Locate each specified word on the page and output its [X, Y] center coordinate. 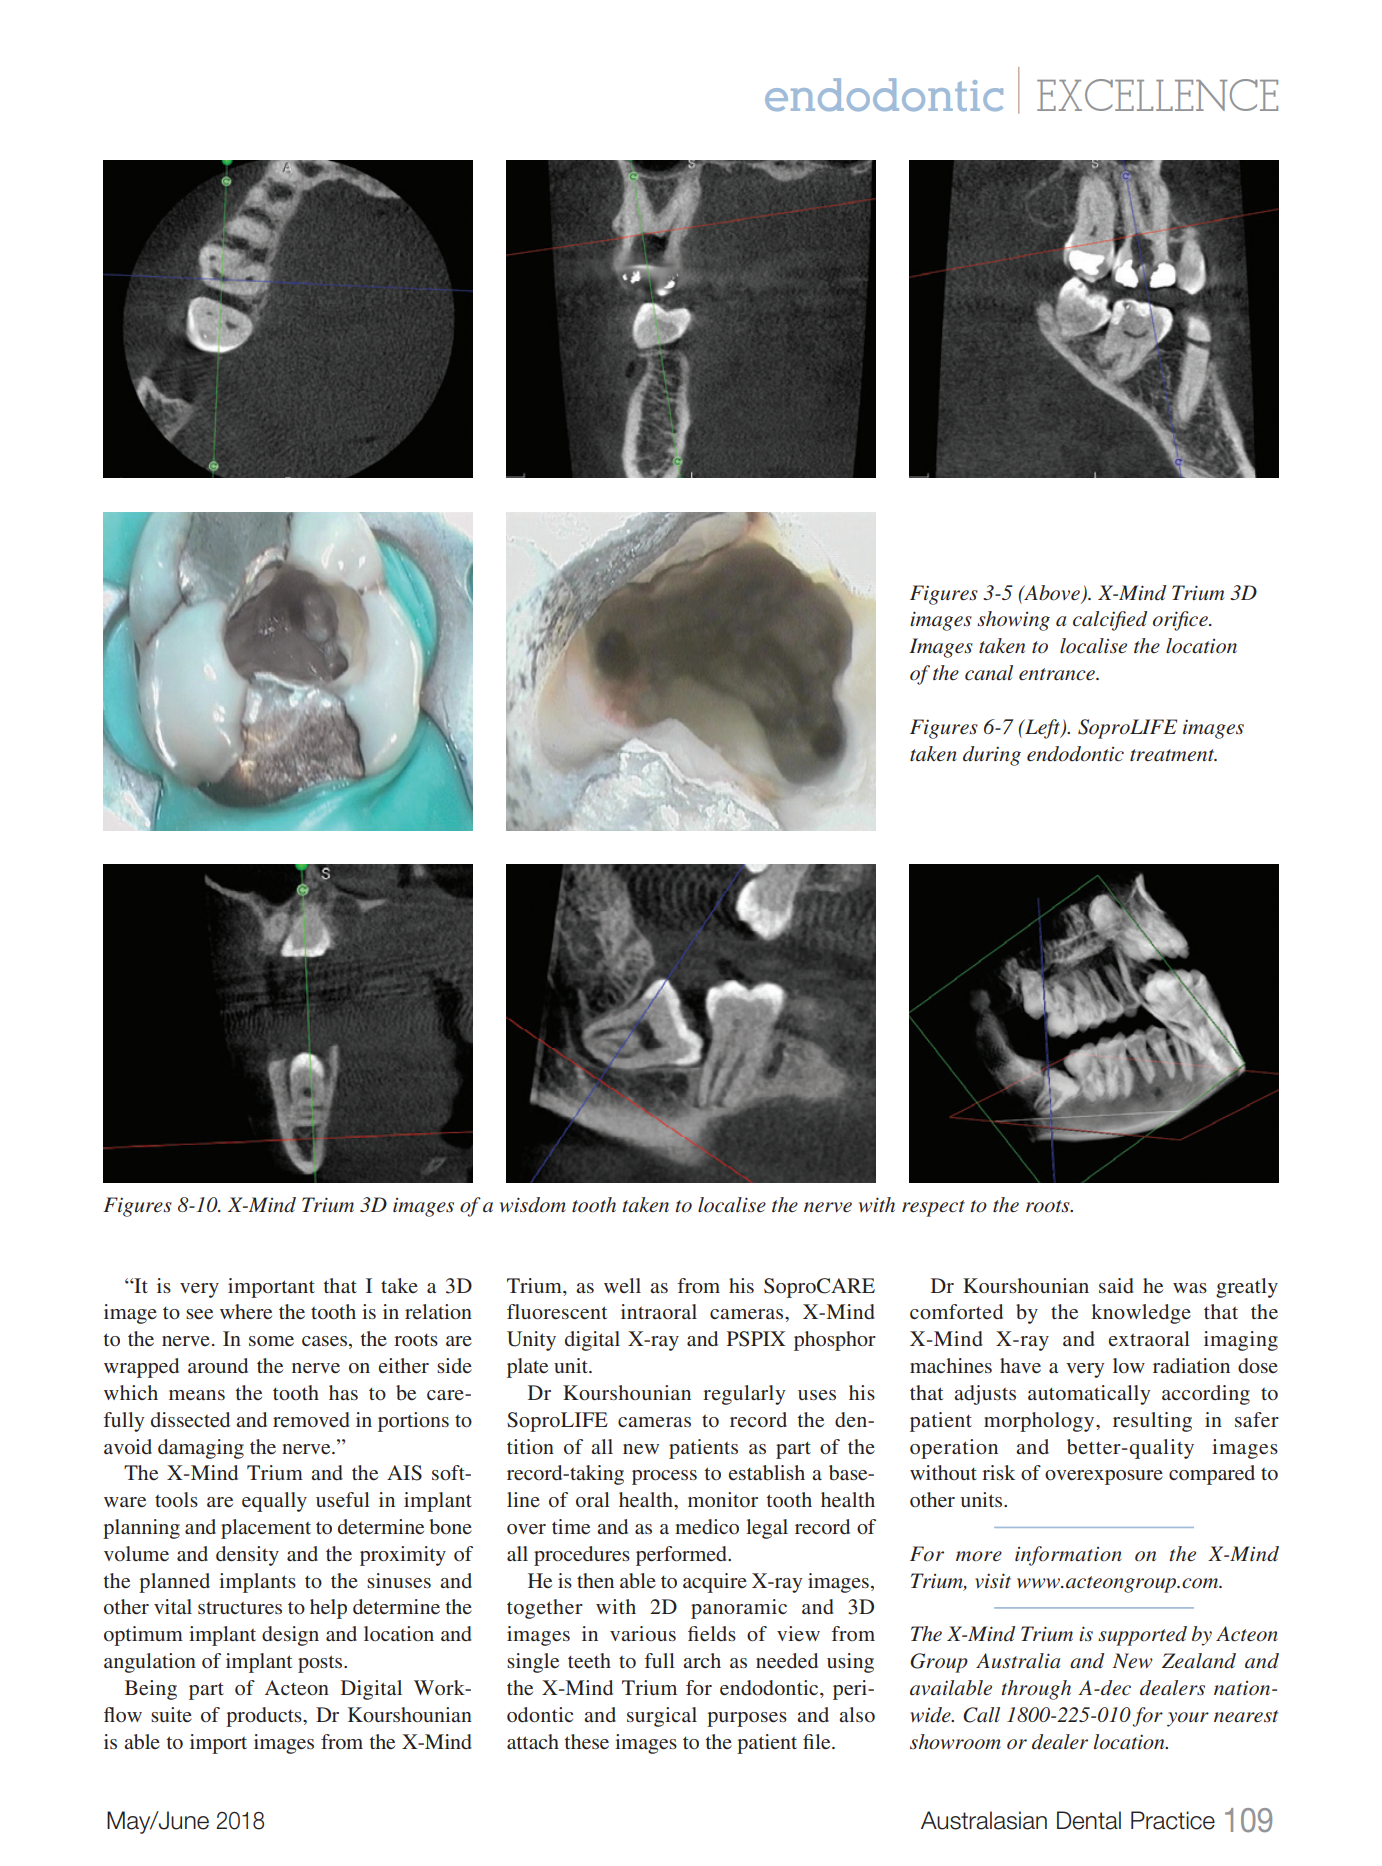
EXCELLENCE [1157, 95]
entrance [1058, 674]
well [622, 1285]
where [246, 1311]
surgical [662, 1717]
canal [989, 673]
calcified [1110, 621]
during [992, 756]
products [265, 1717]
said [1116, 1285]
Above [1051, 593]
